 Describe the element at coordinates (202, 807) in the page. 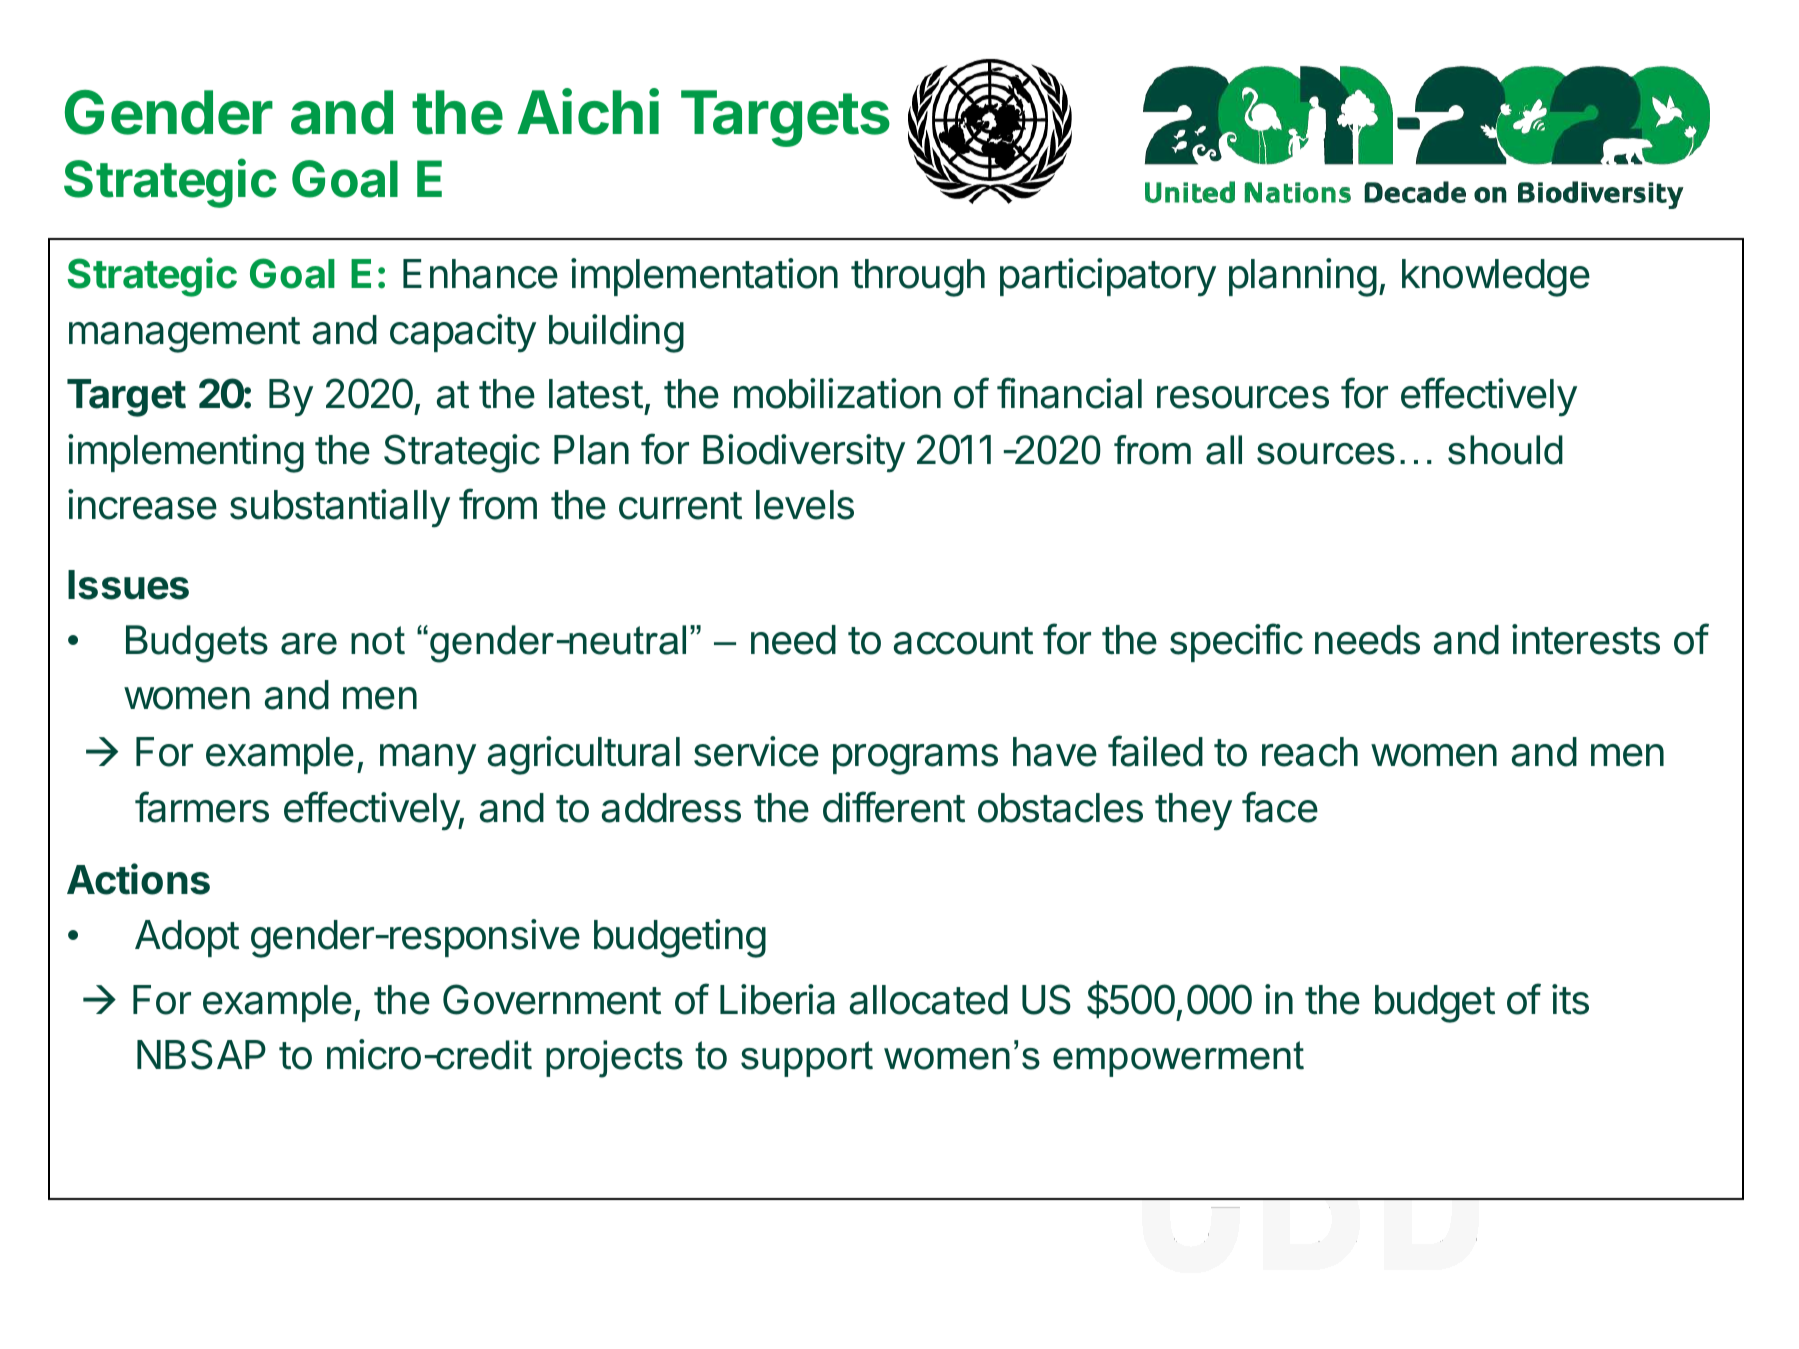

I see `farmers` at that location.
